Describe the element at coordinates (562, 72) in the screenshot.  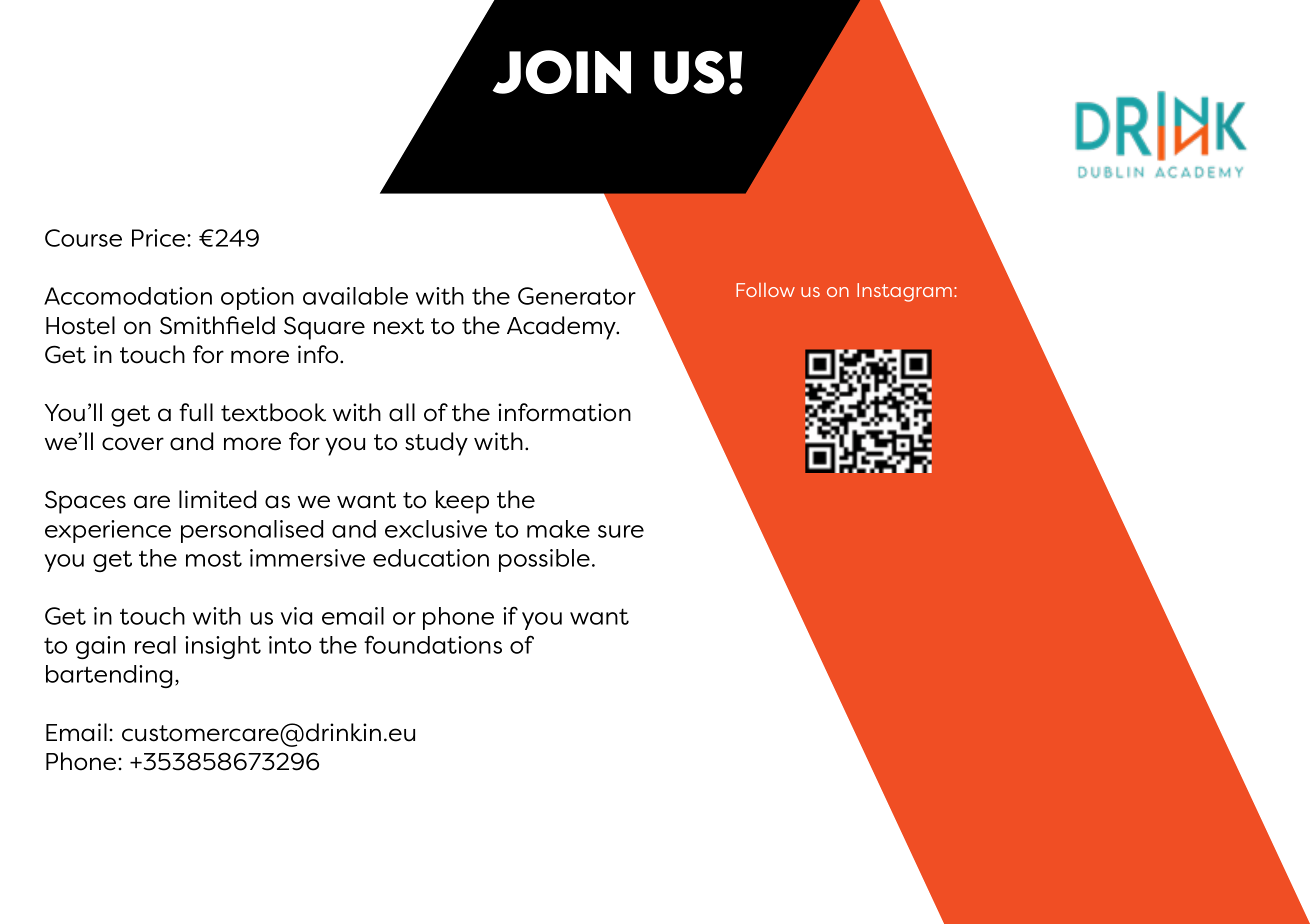
I see `Join` at that location.
